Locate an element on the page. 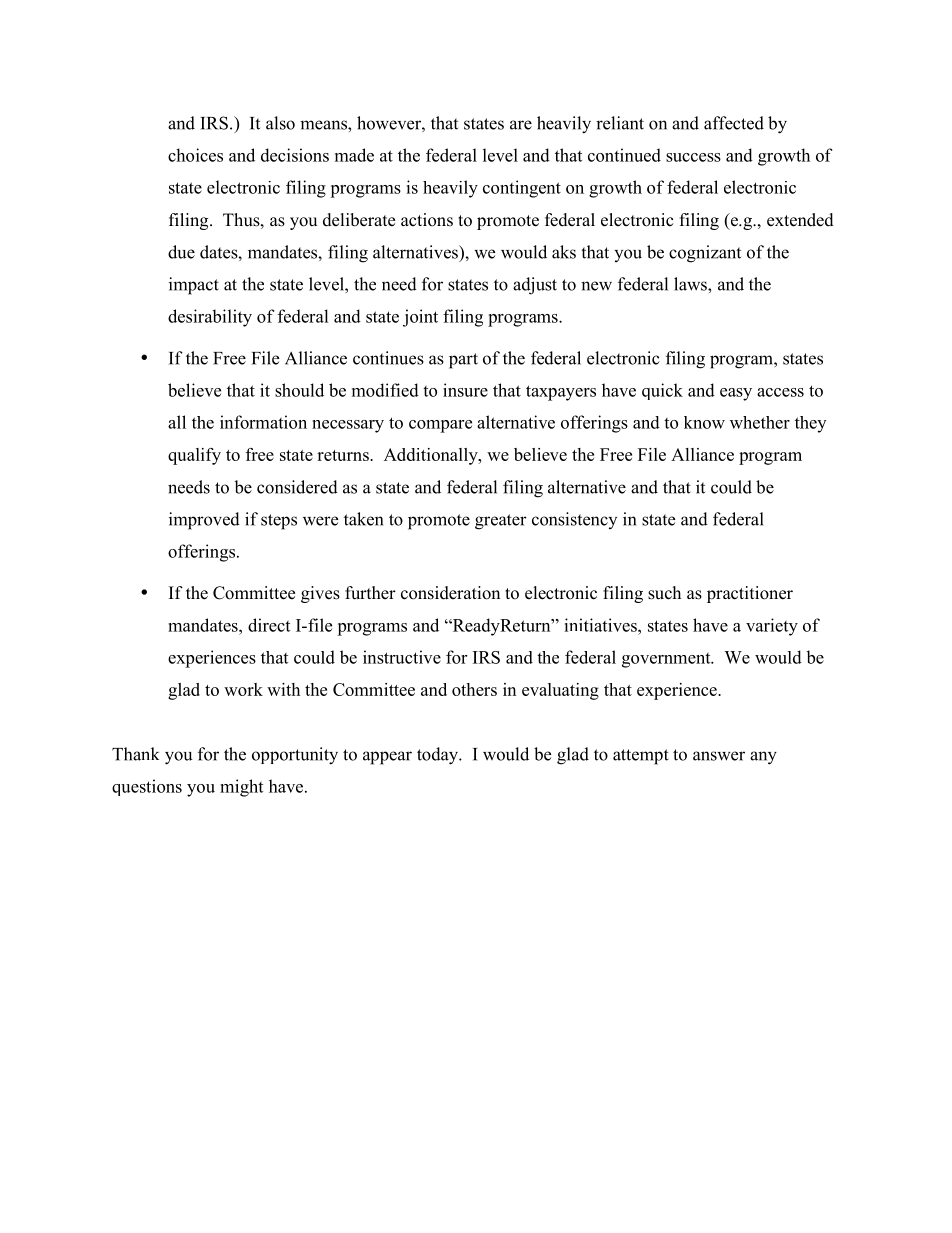  impact is located at coordinates (194, 286).
